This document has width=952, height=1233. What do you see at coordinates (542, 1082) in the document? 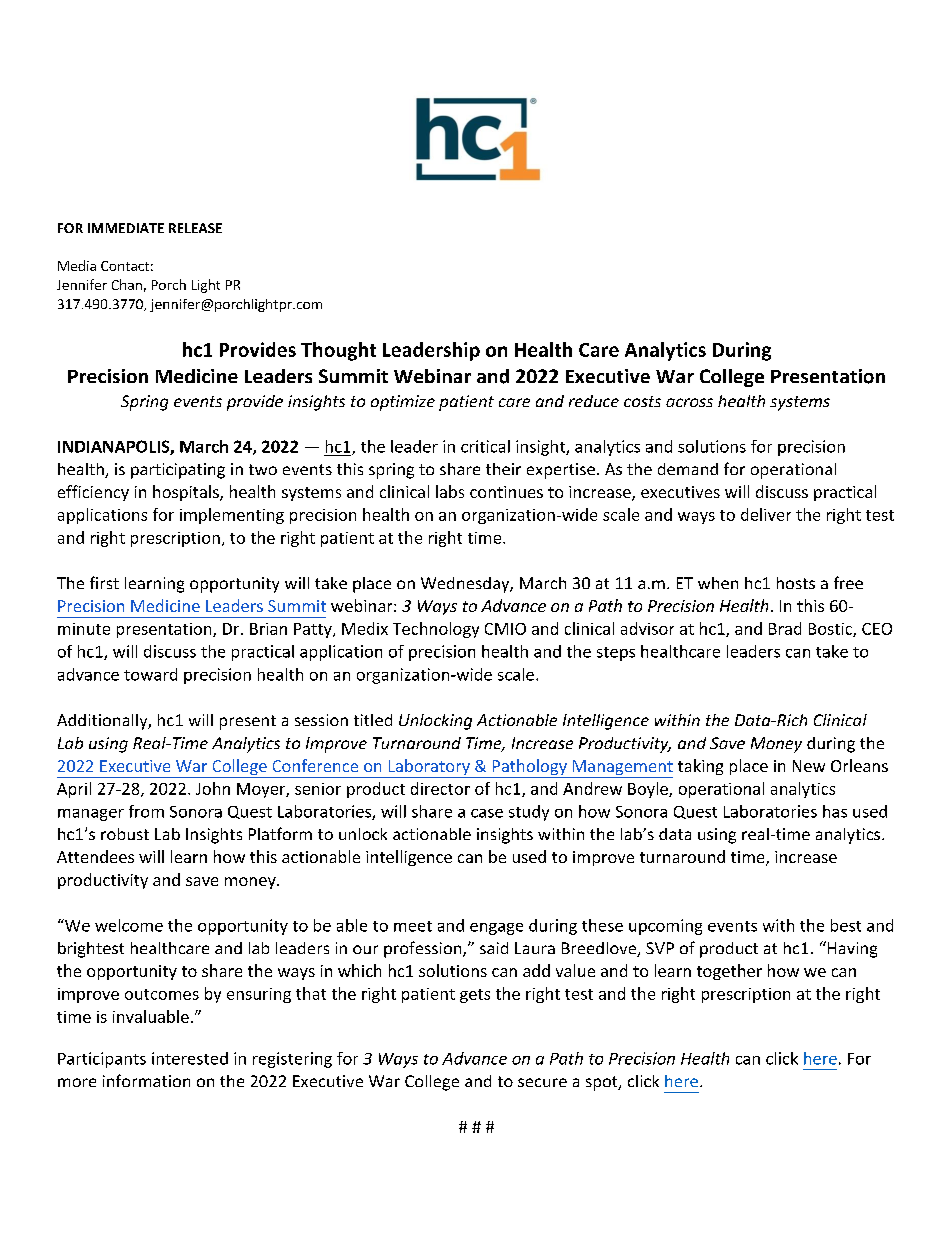
I see `secure` at bounding box center [542, 1082].
